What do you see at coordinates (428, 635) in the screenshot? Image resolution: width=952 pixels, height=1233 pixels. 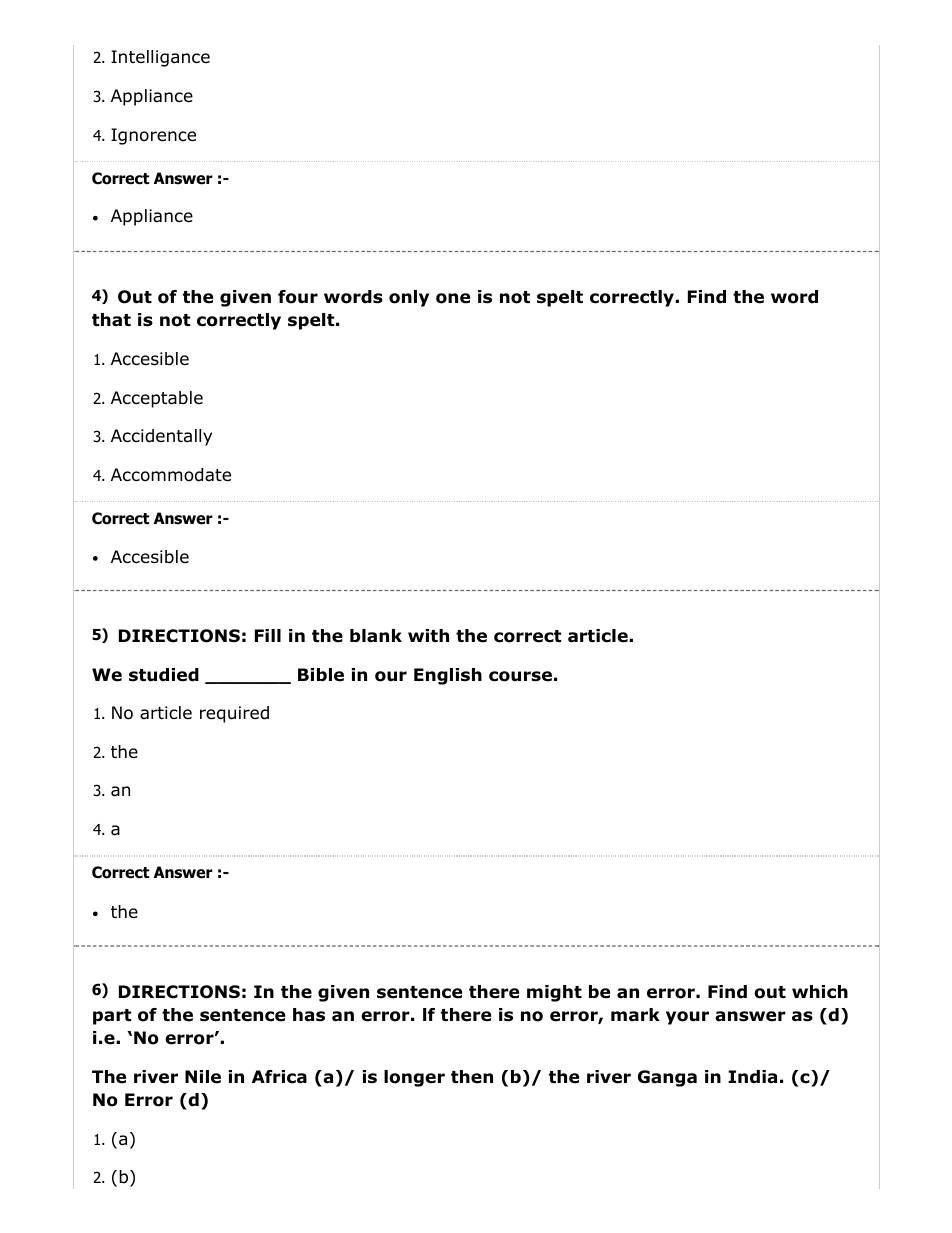 I see `with` at bounding box center [428, 635].
